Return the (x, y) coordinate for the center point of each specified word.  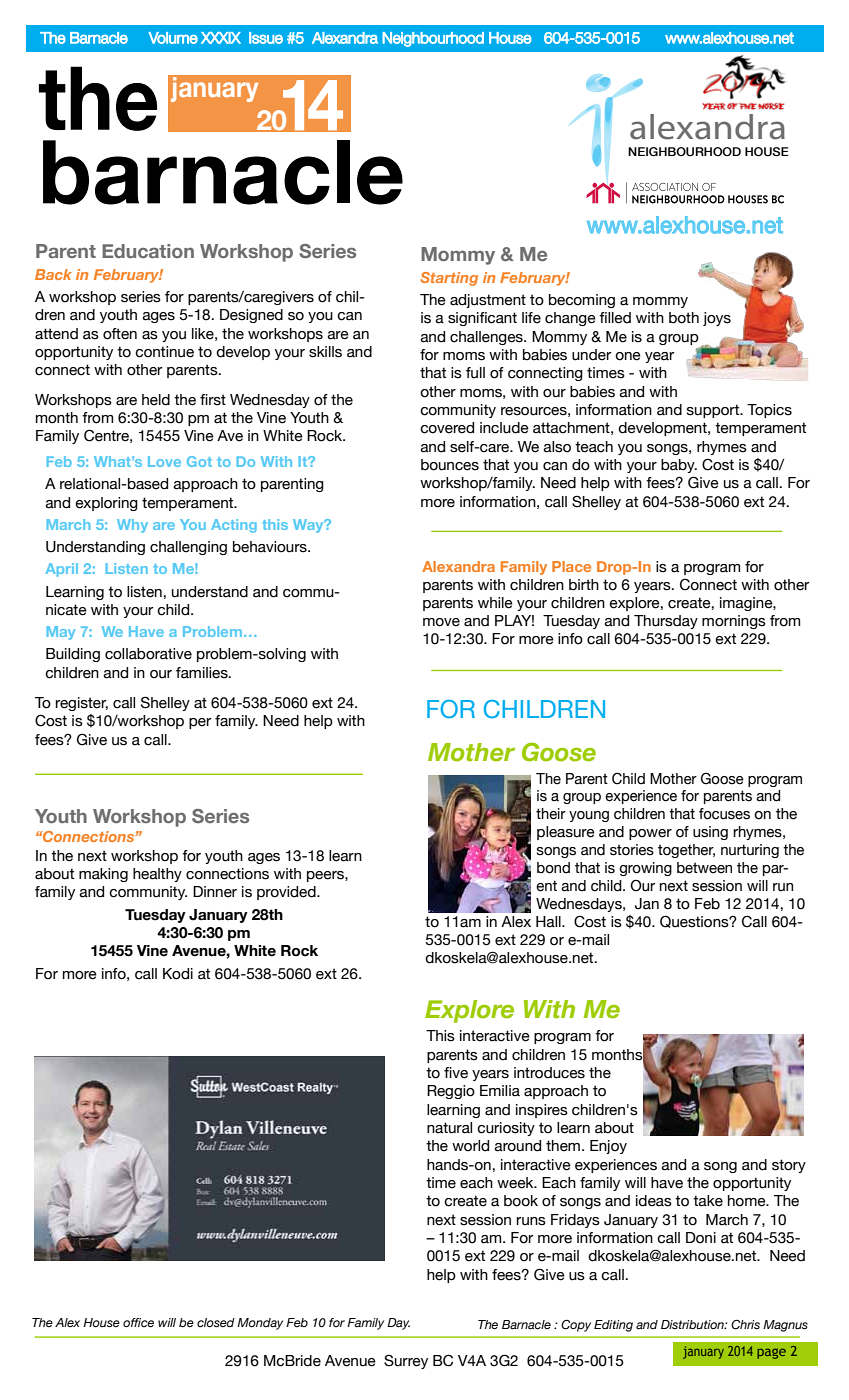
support (714, 411)
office (138, 1322)
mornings (734, 622)
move (441, 622)
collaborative (148, 654)
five (456, 1073)
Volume (173, 38)
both (684, 318)
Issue (266, 38)
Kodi (178, 974)
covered (447, 428)
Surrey (406, 1362)
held (156, 400)
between (704, 868)
